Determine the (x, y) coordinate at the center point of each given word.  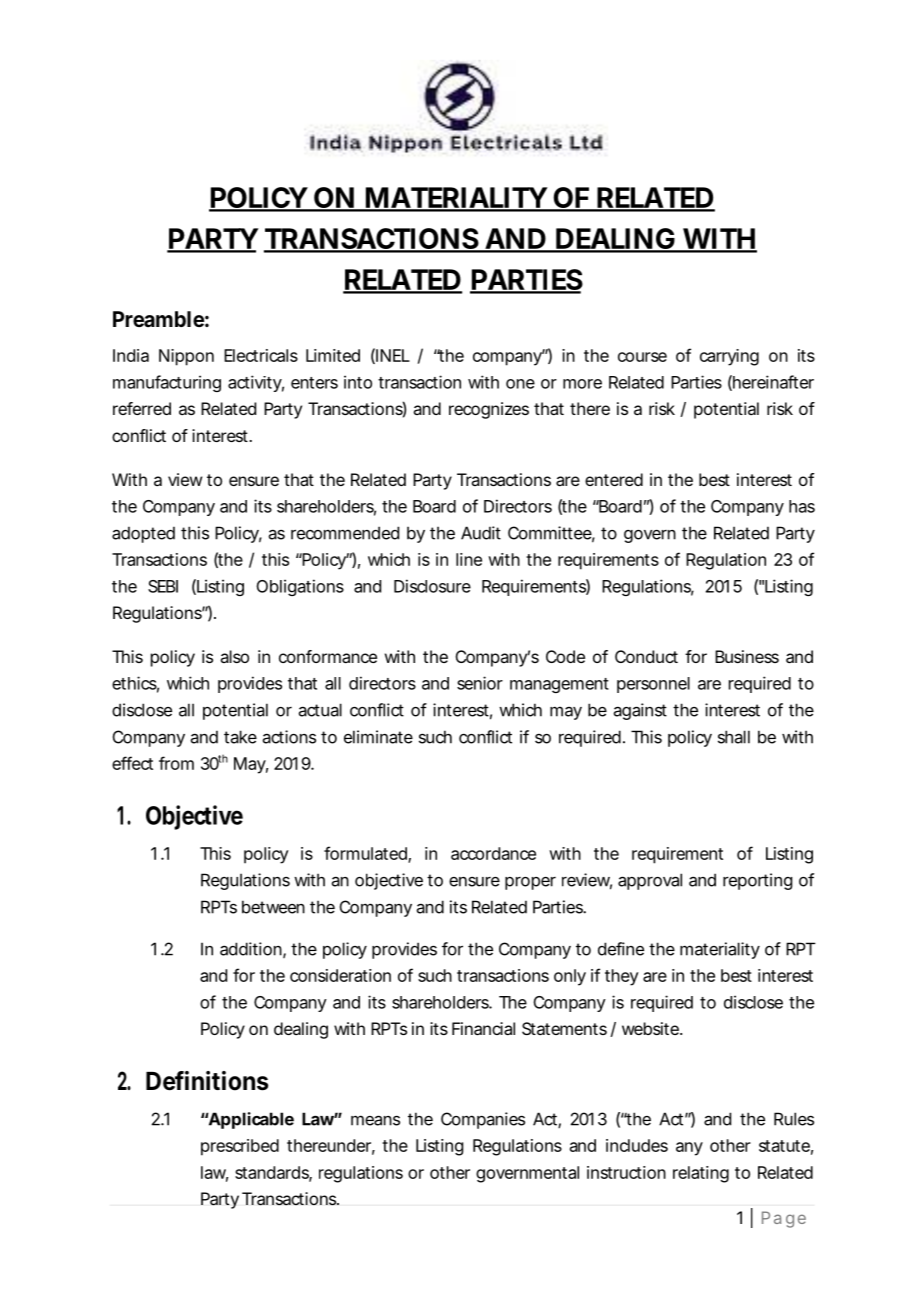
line (469, 559)
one (520, 384)
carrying (729, 357)
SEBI (163, 586)
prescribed (240, 1147)
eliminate (378, 737)
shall (734, 737)
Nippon (186, 357)
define (621, 949)
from (176, 763)
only (570, 977)
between (273, 907)
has (802, 506)
